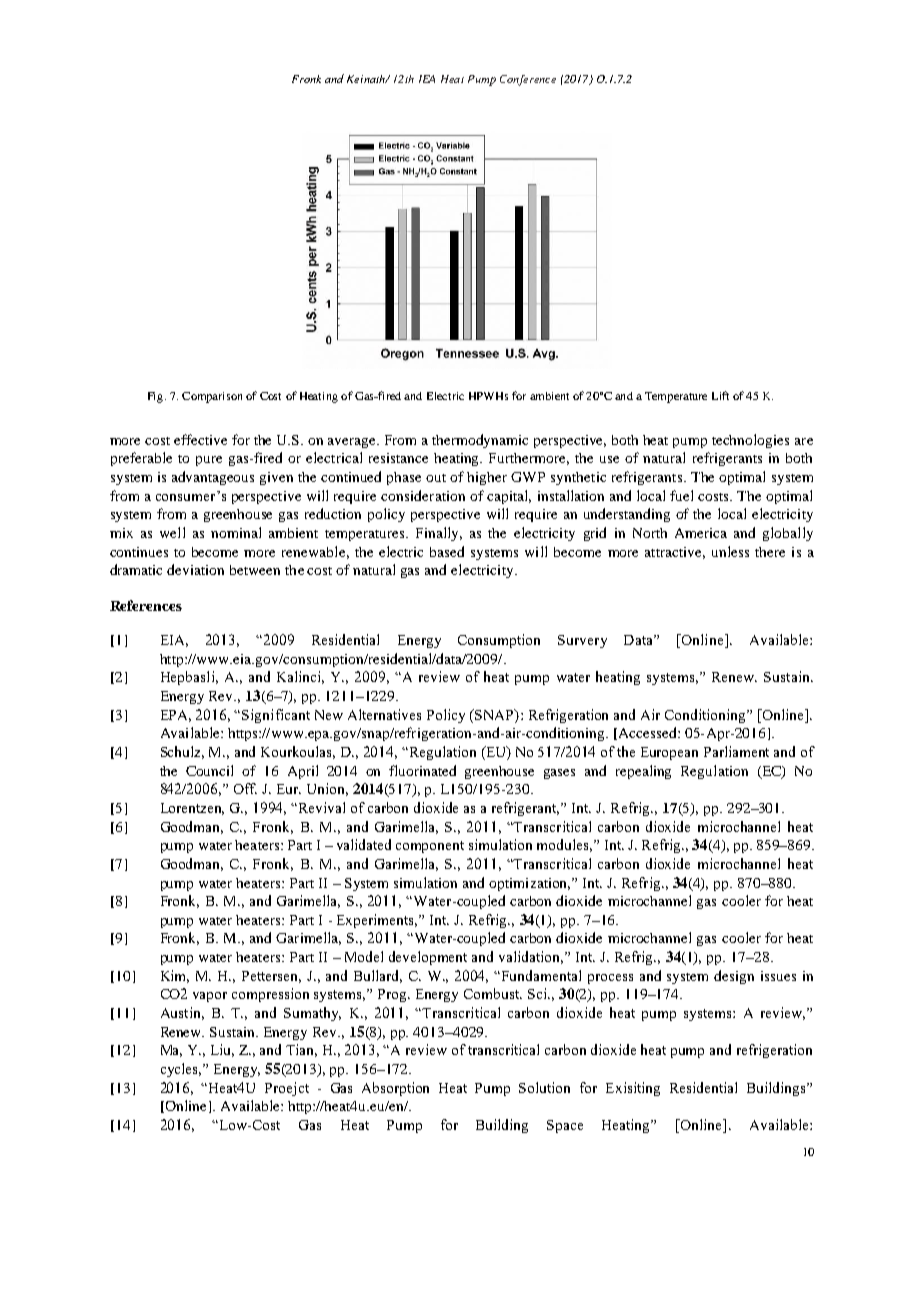  I want to click on Off, so click(245, 788).
